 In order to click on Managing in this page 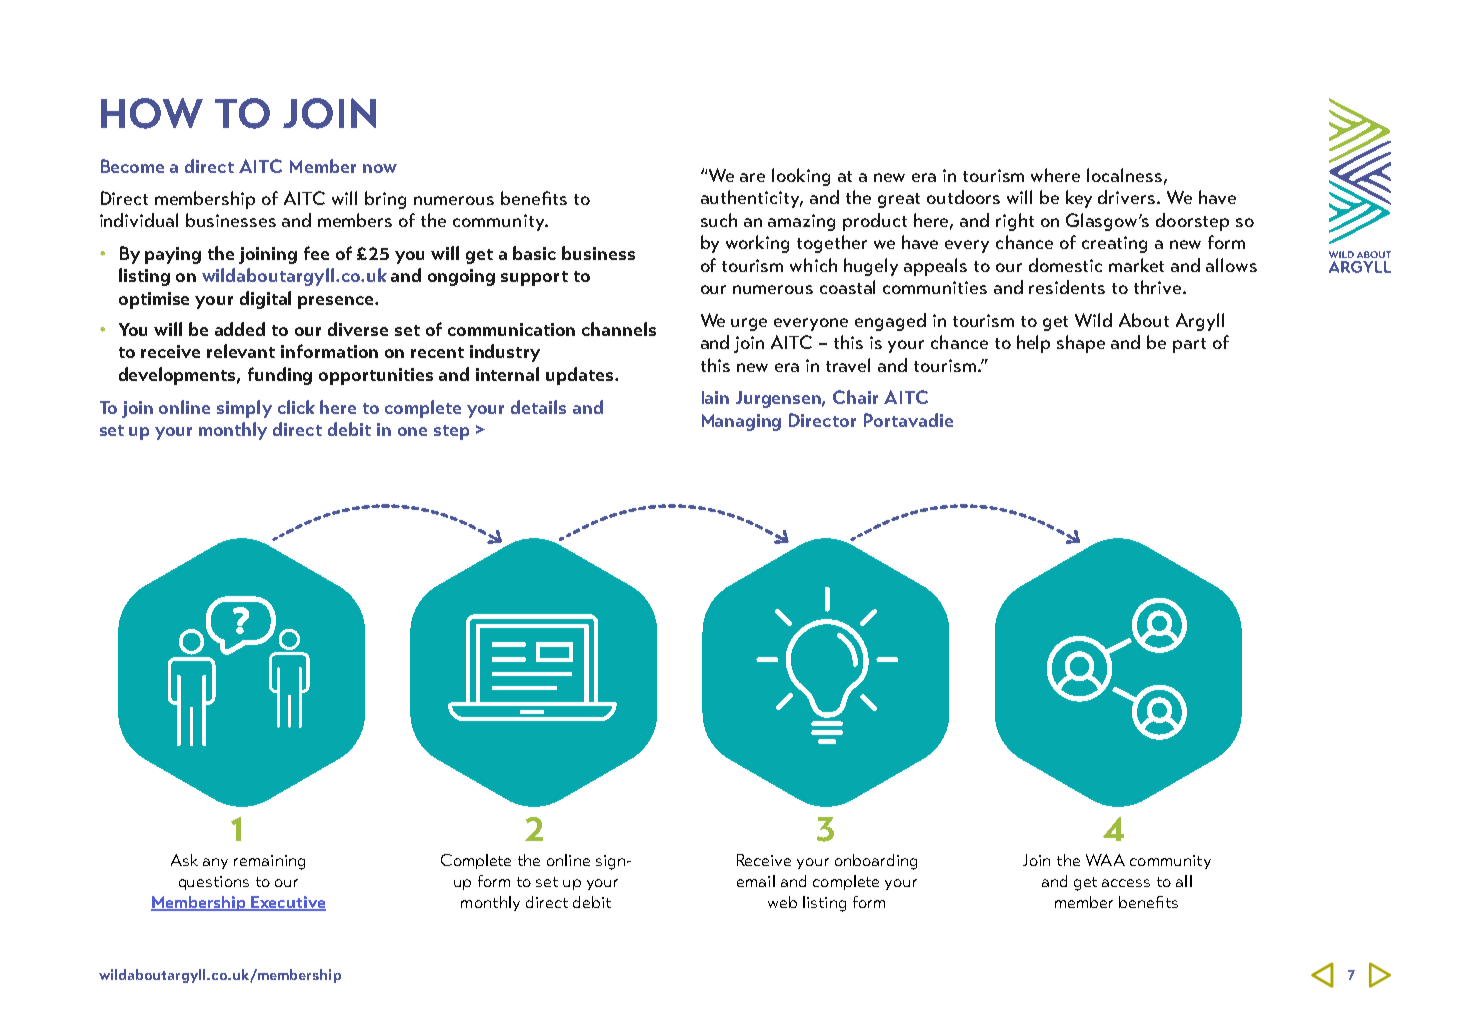, I will do `click(741, 422)`.
